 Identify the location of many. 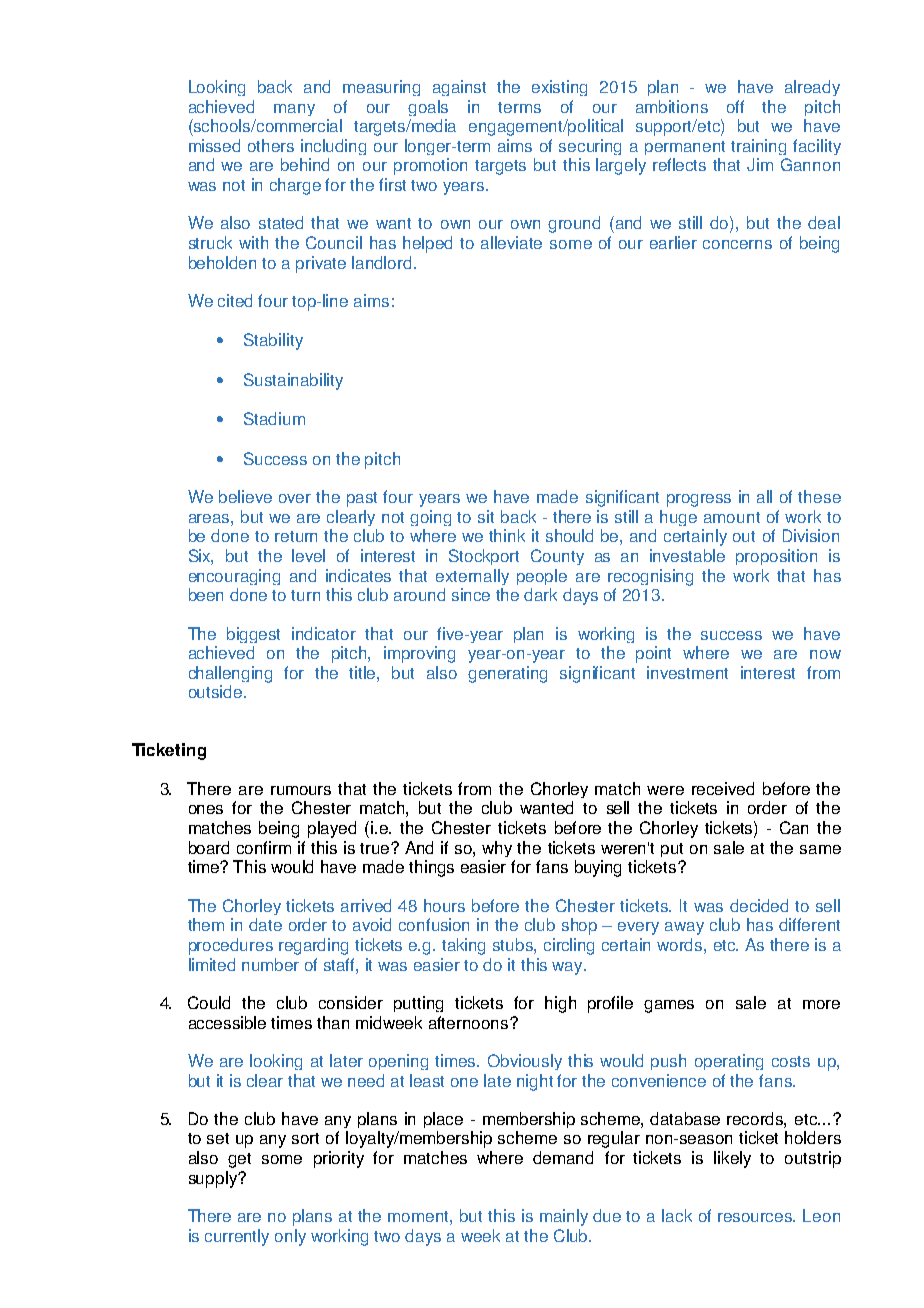
(294, 110).
